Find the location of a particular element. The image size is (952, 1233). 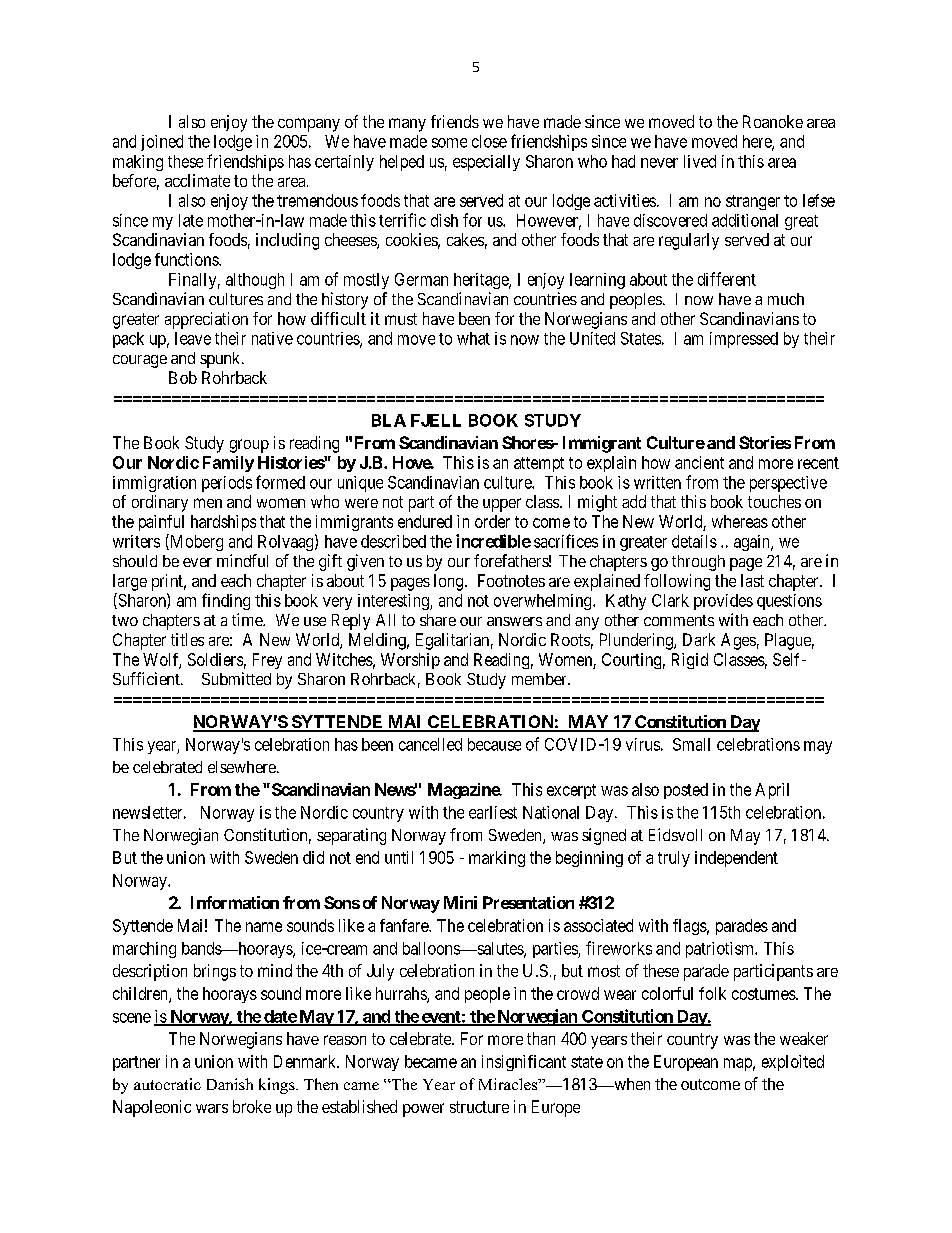

Danish is located at coordinates (230, 1084).
